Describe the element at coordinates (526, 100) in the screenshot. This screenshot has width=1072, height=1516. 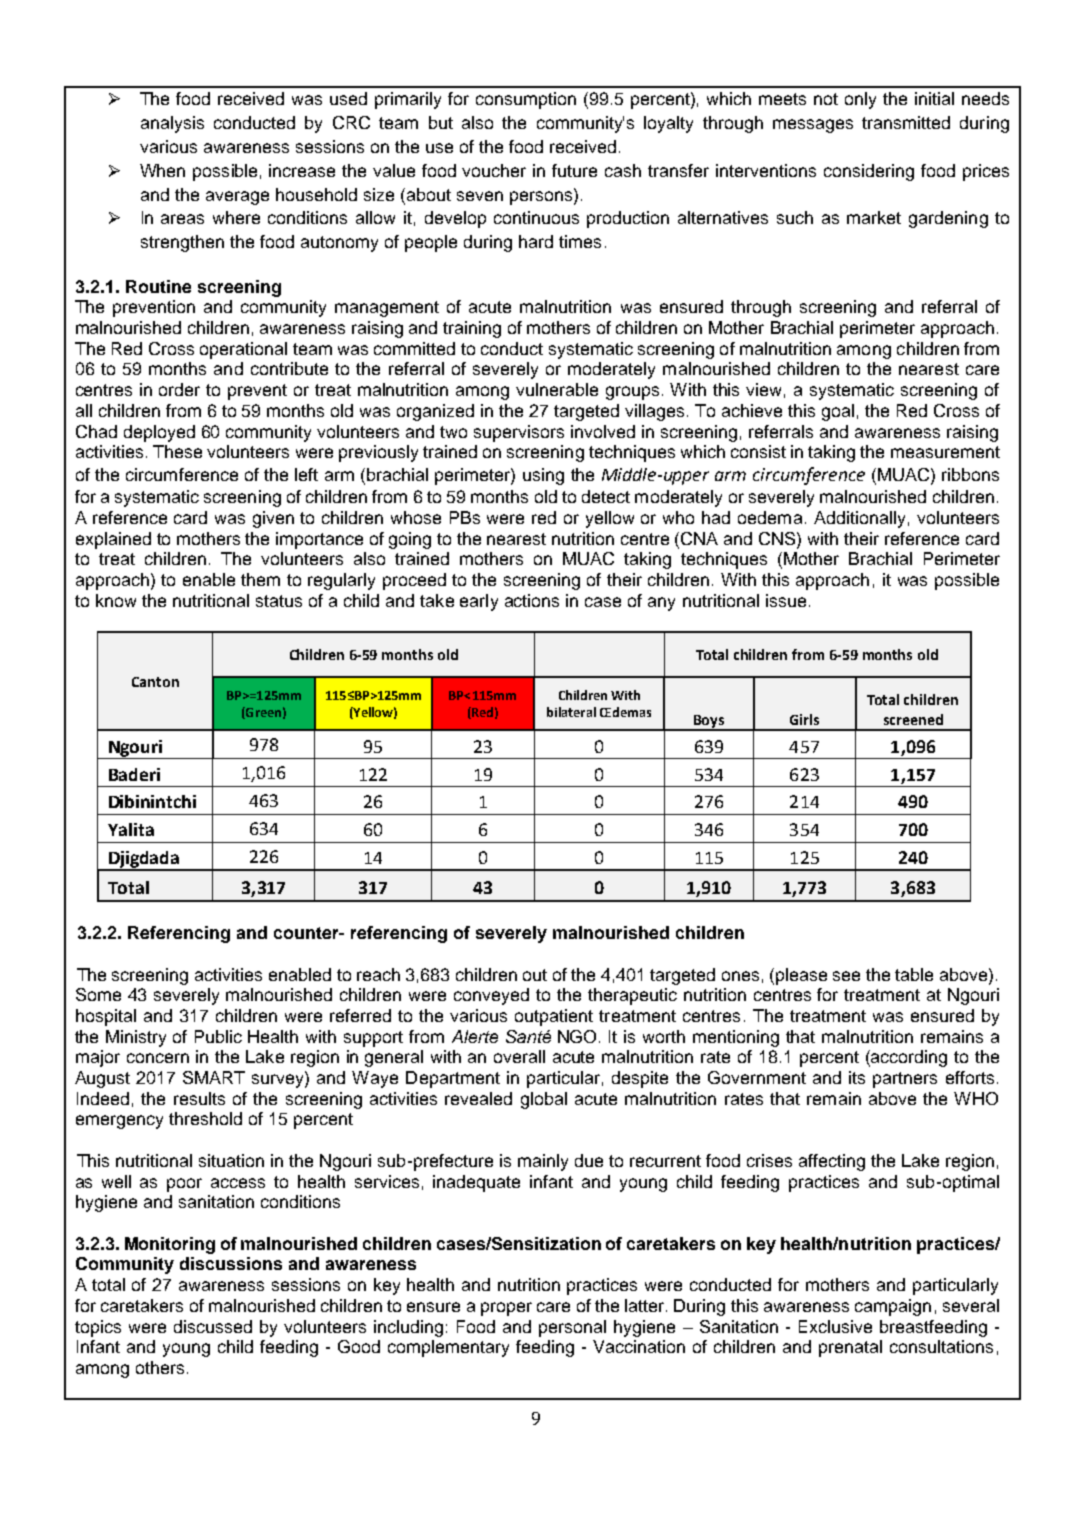
I see `consumption` at that location.
